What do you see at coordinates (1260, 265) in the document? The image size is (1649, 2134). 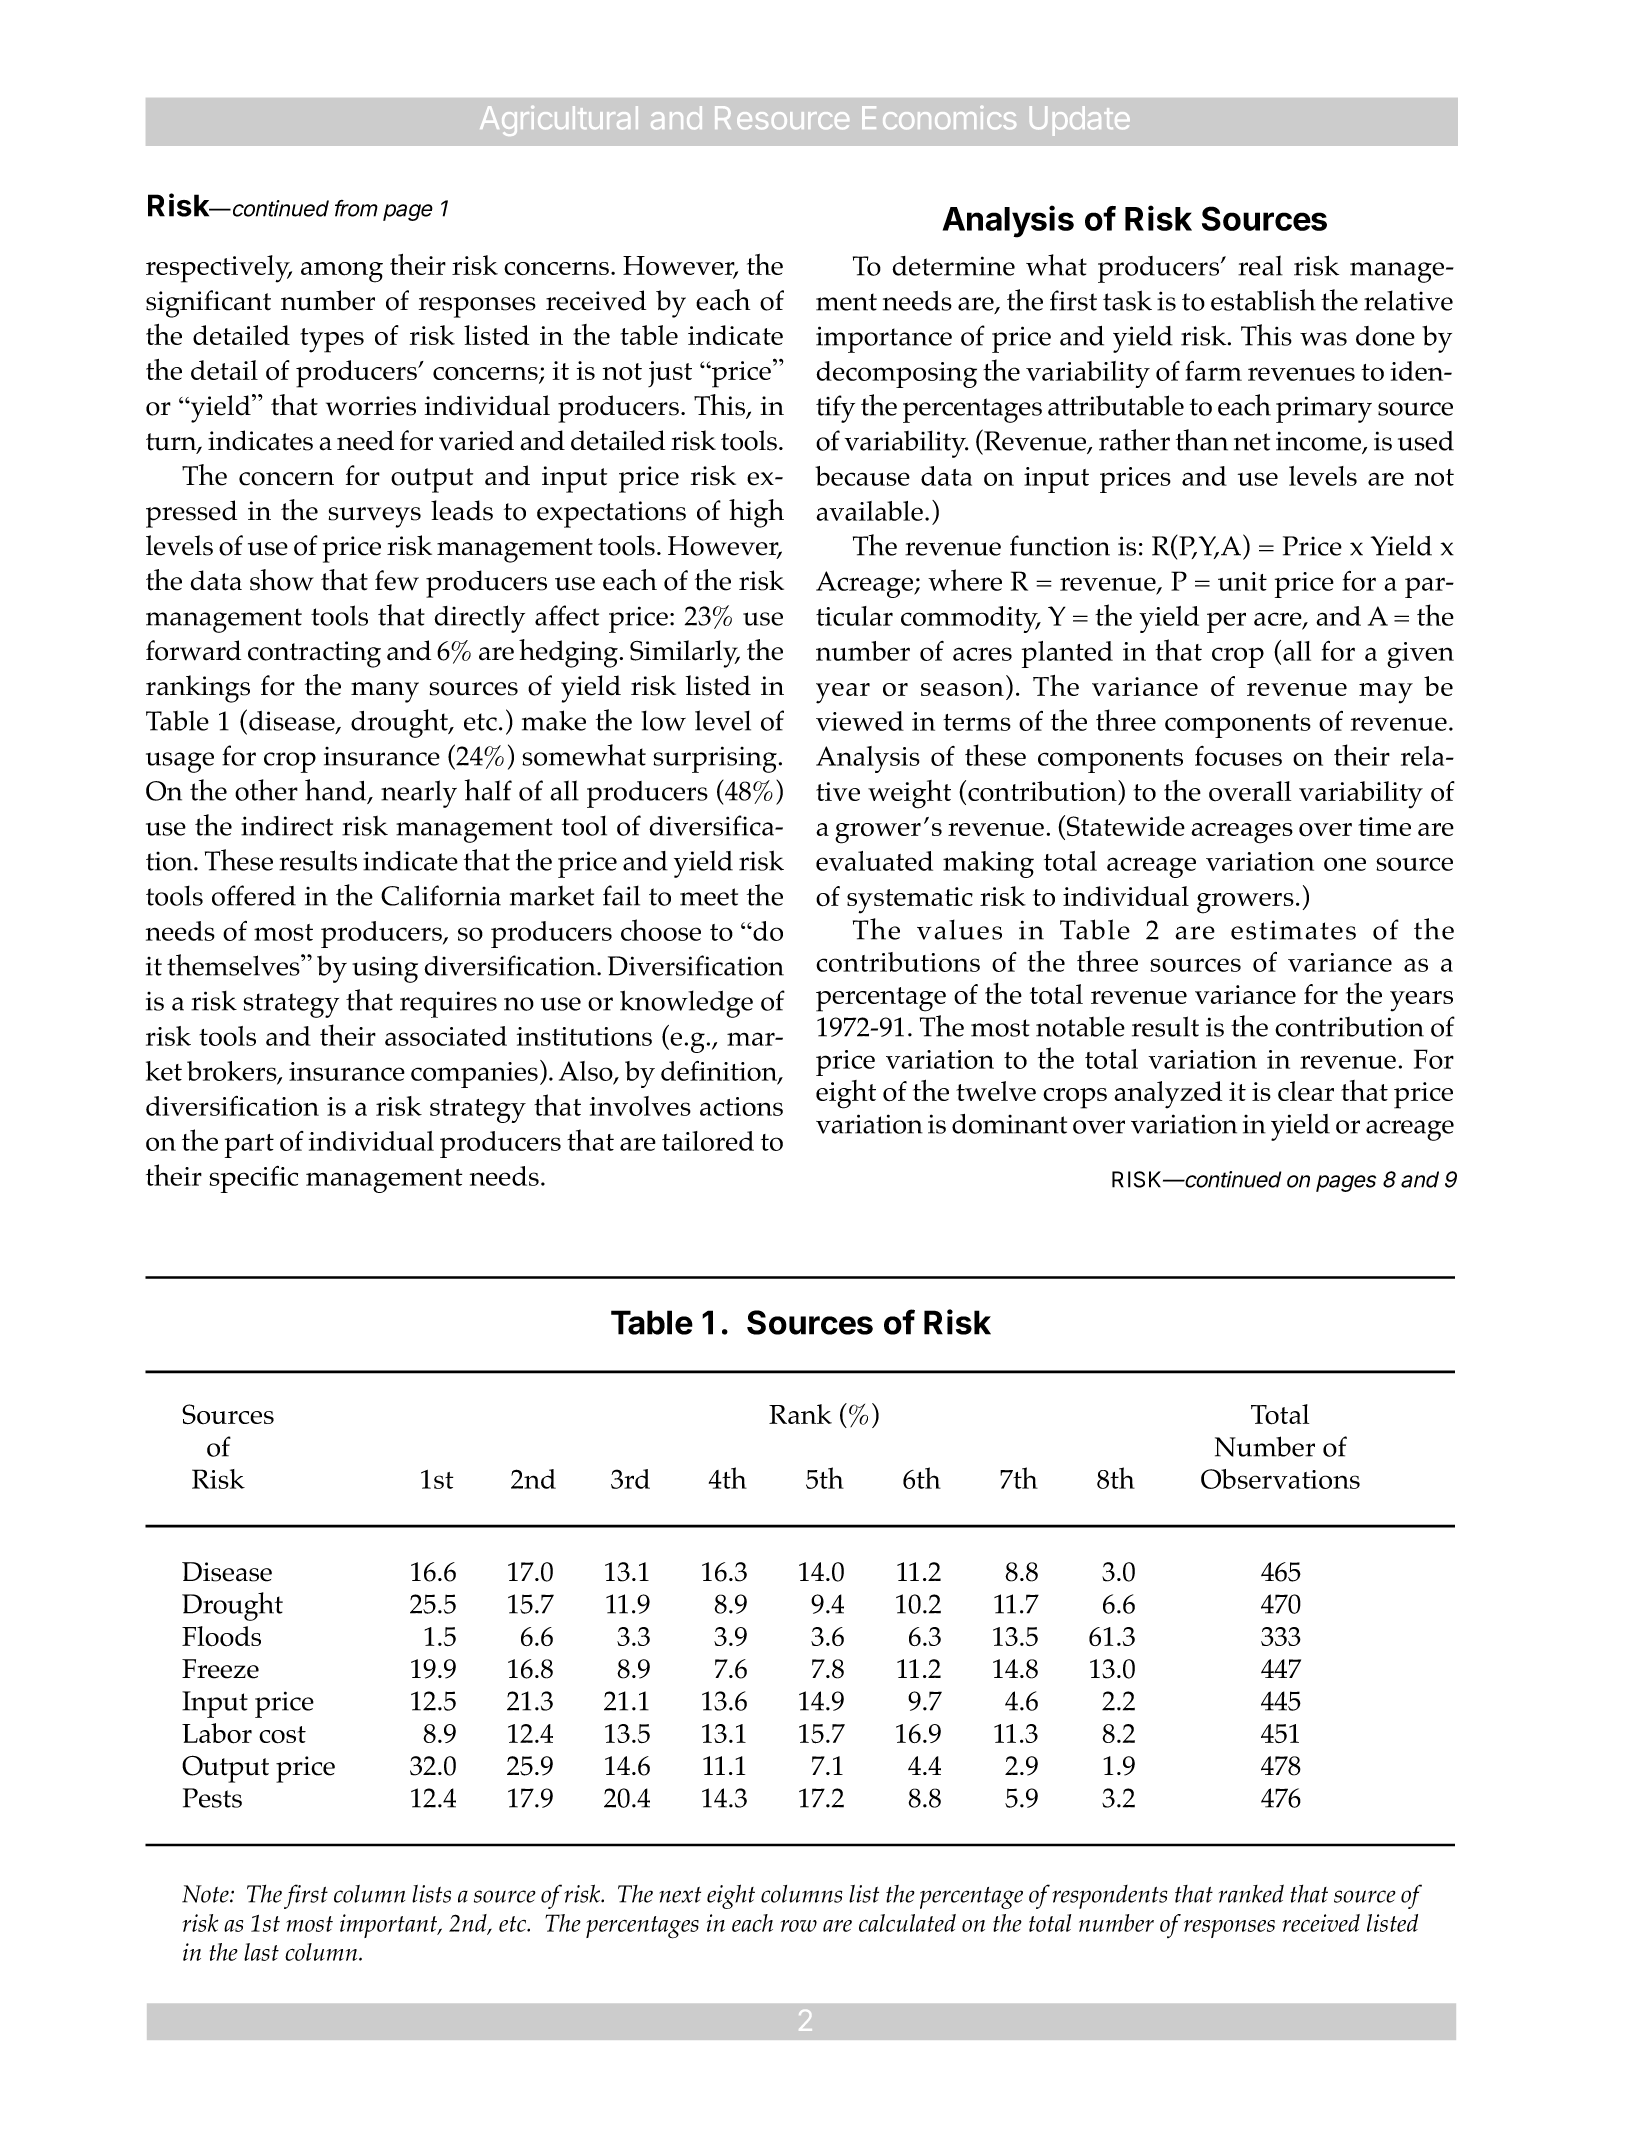 I see `real` at bounding box center [1260, 265].
